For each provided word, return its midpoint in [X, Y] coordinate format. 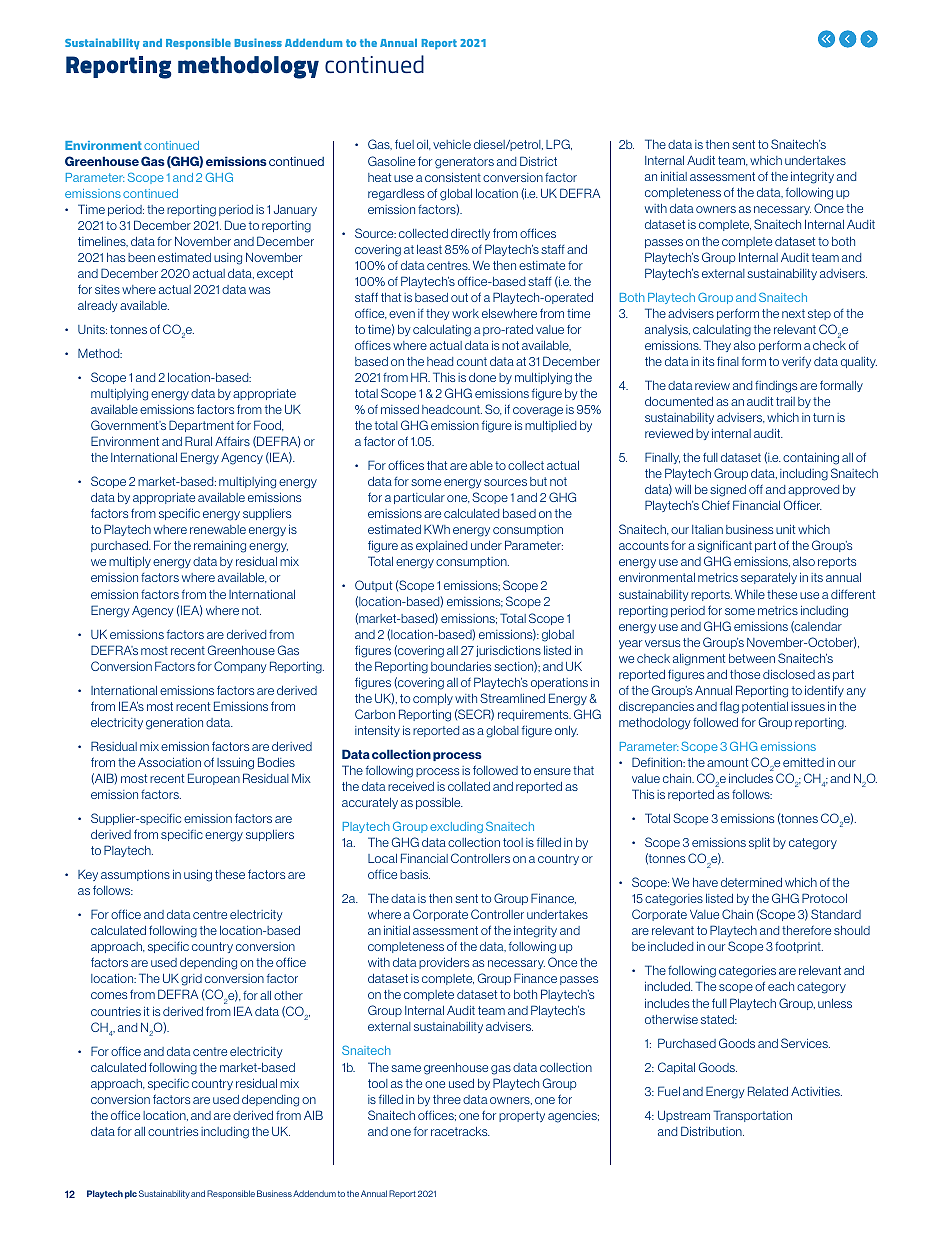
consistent [453, 177]
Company [240, 667]
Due [235, 225]
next [793, 313]
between [752, 658]
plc [131, 1194]
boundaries [461, 666]
